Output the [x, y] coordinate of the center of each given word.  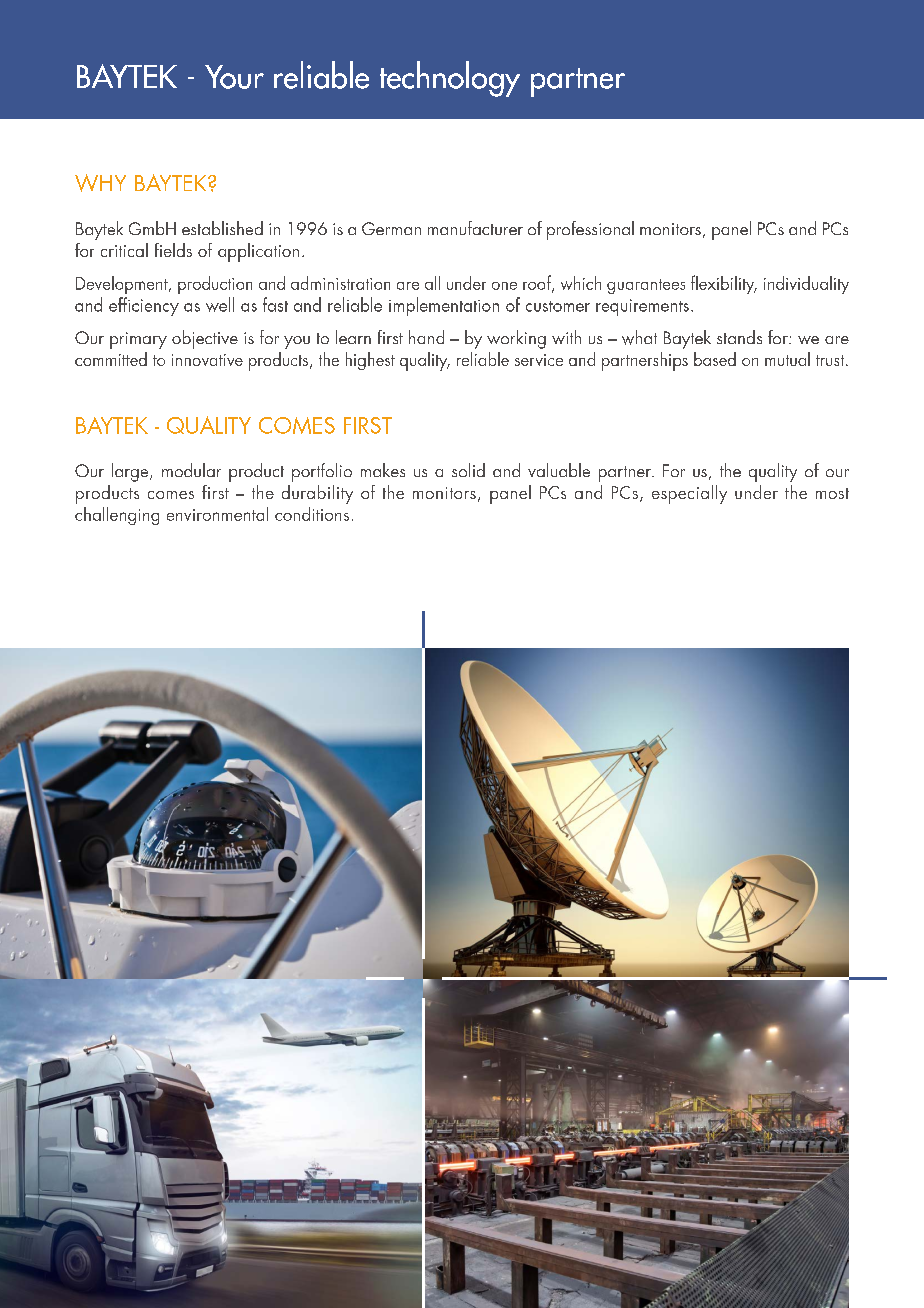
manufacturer [475, 228]
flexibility [724, 284]
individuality [806, 285]
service [539, 360]
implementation [444, 306]
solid [468, 470]
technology [450, 79]
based [715, 359]
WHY [100, 183]
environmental [217, 514]
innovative [207, 360]
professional [590, 230]
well [220, 304]
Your [234, 77]
